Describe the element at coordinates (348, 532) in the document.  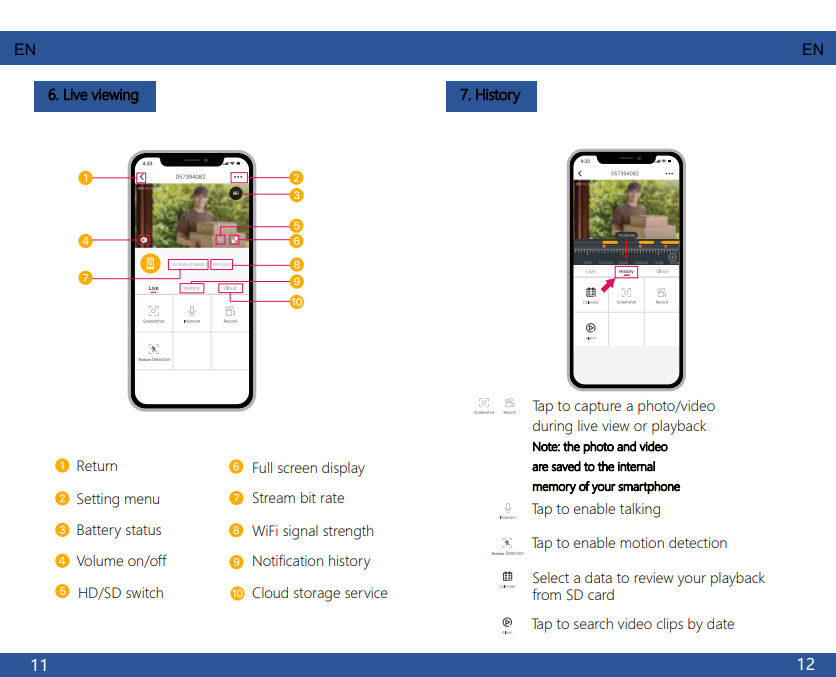
I see `strength` at that location.
